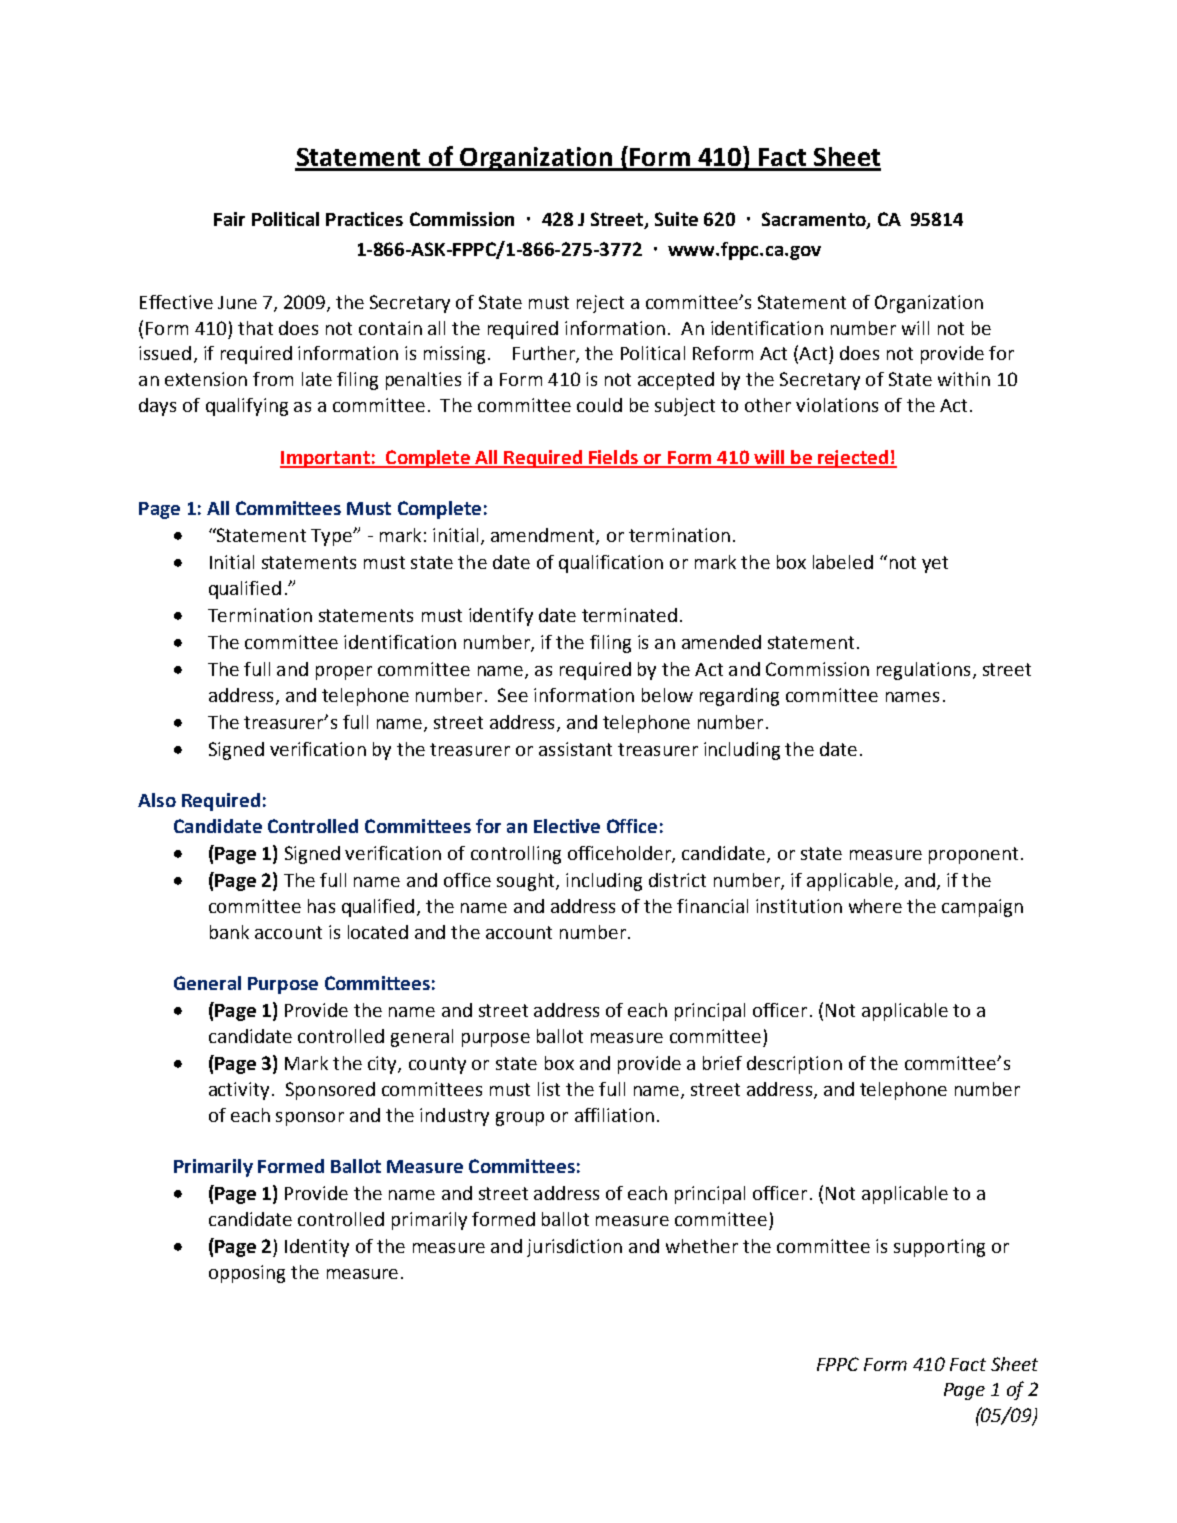 This screenshot has width=1177, height=1523. I want to click on qualification, so click(611, 564).
